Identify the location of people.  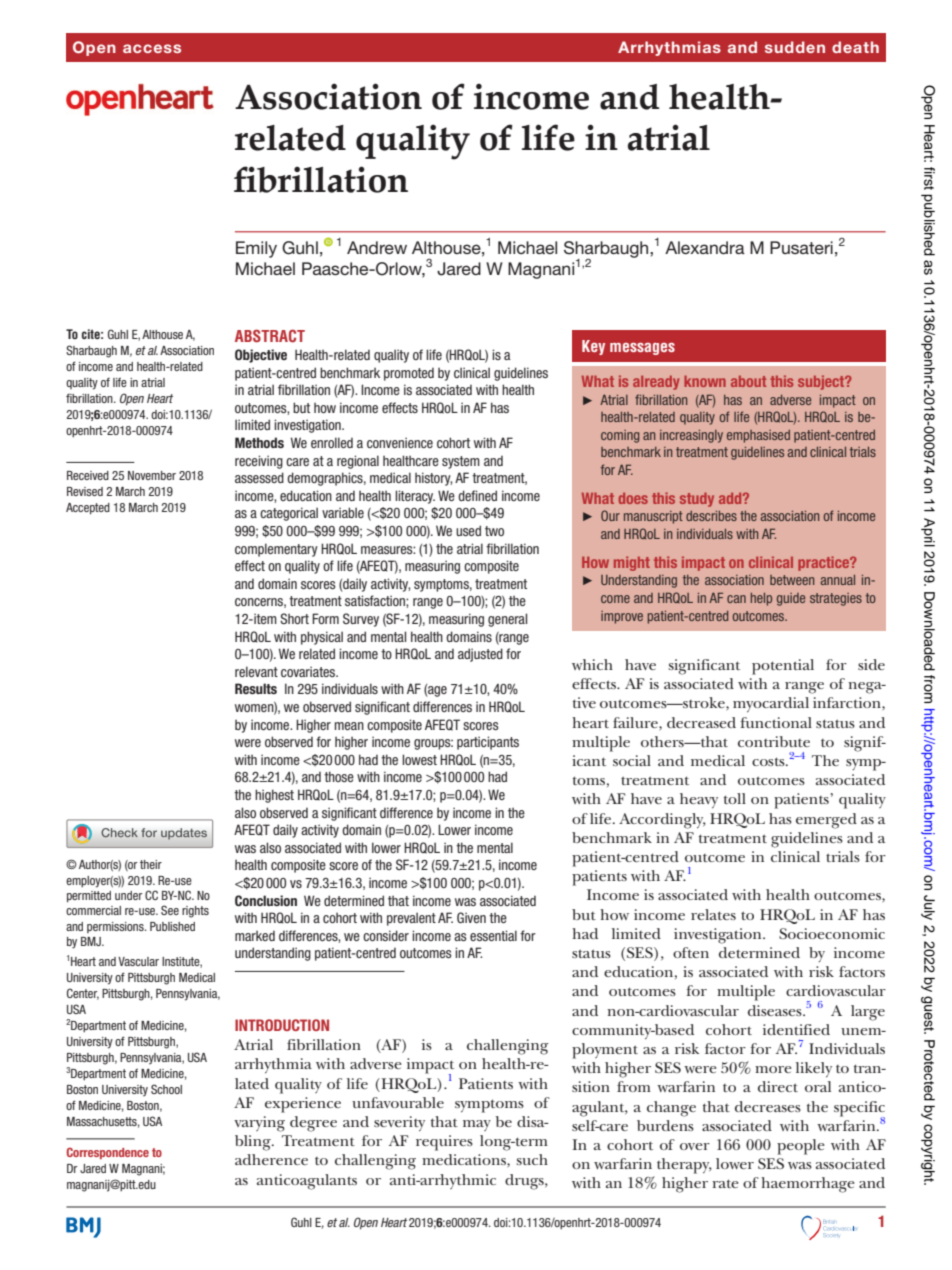
(801, 1147).
